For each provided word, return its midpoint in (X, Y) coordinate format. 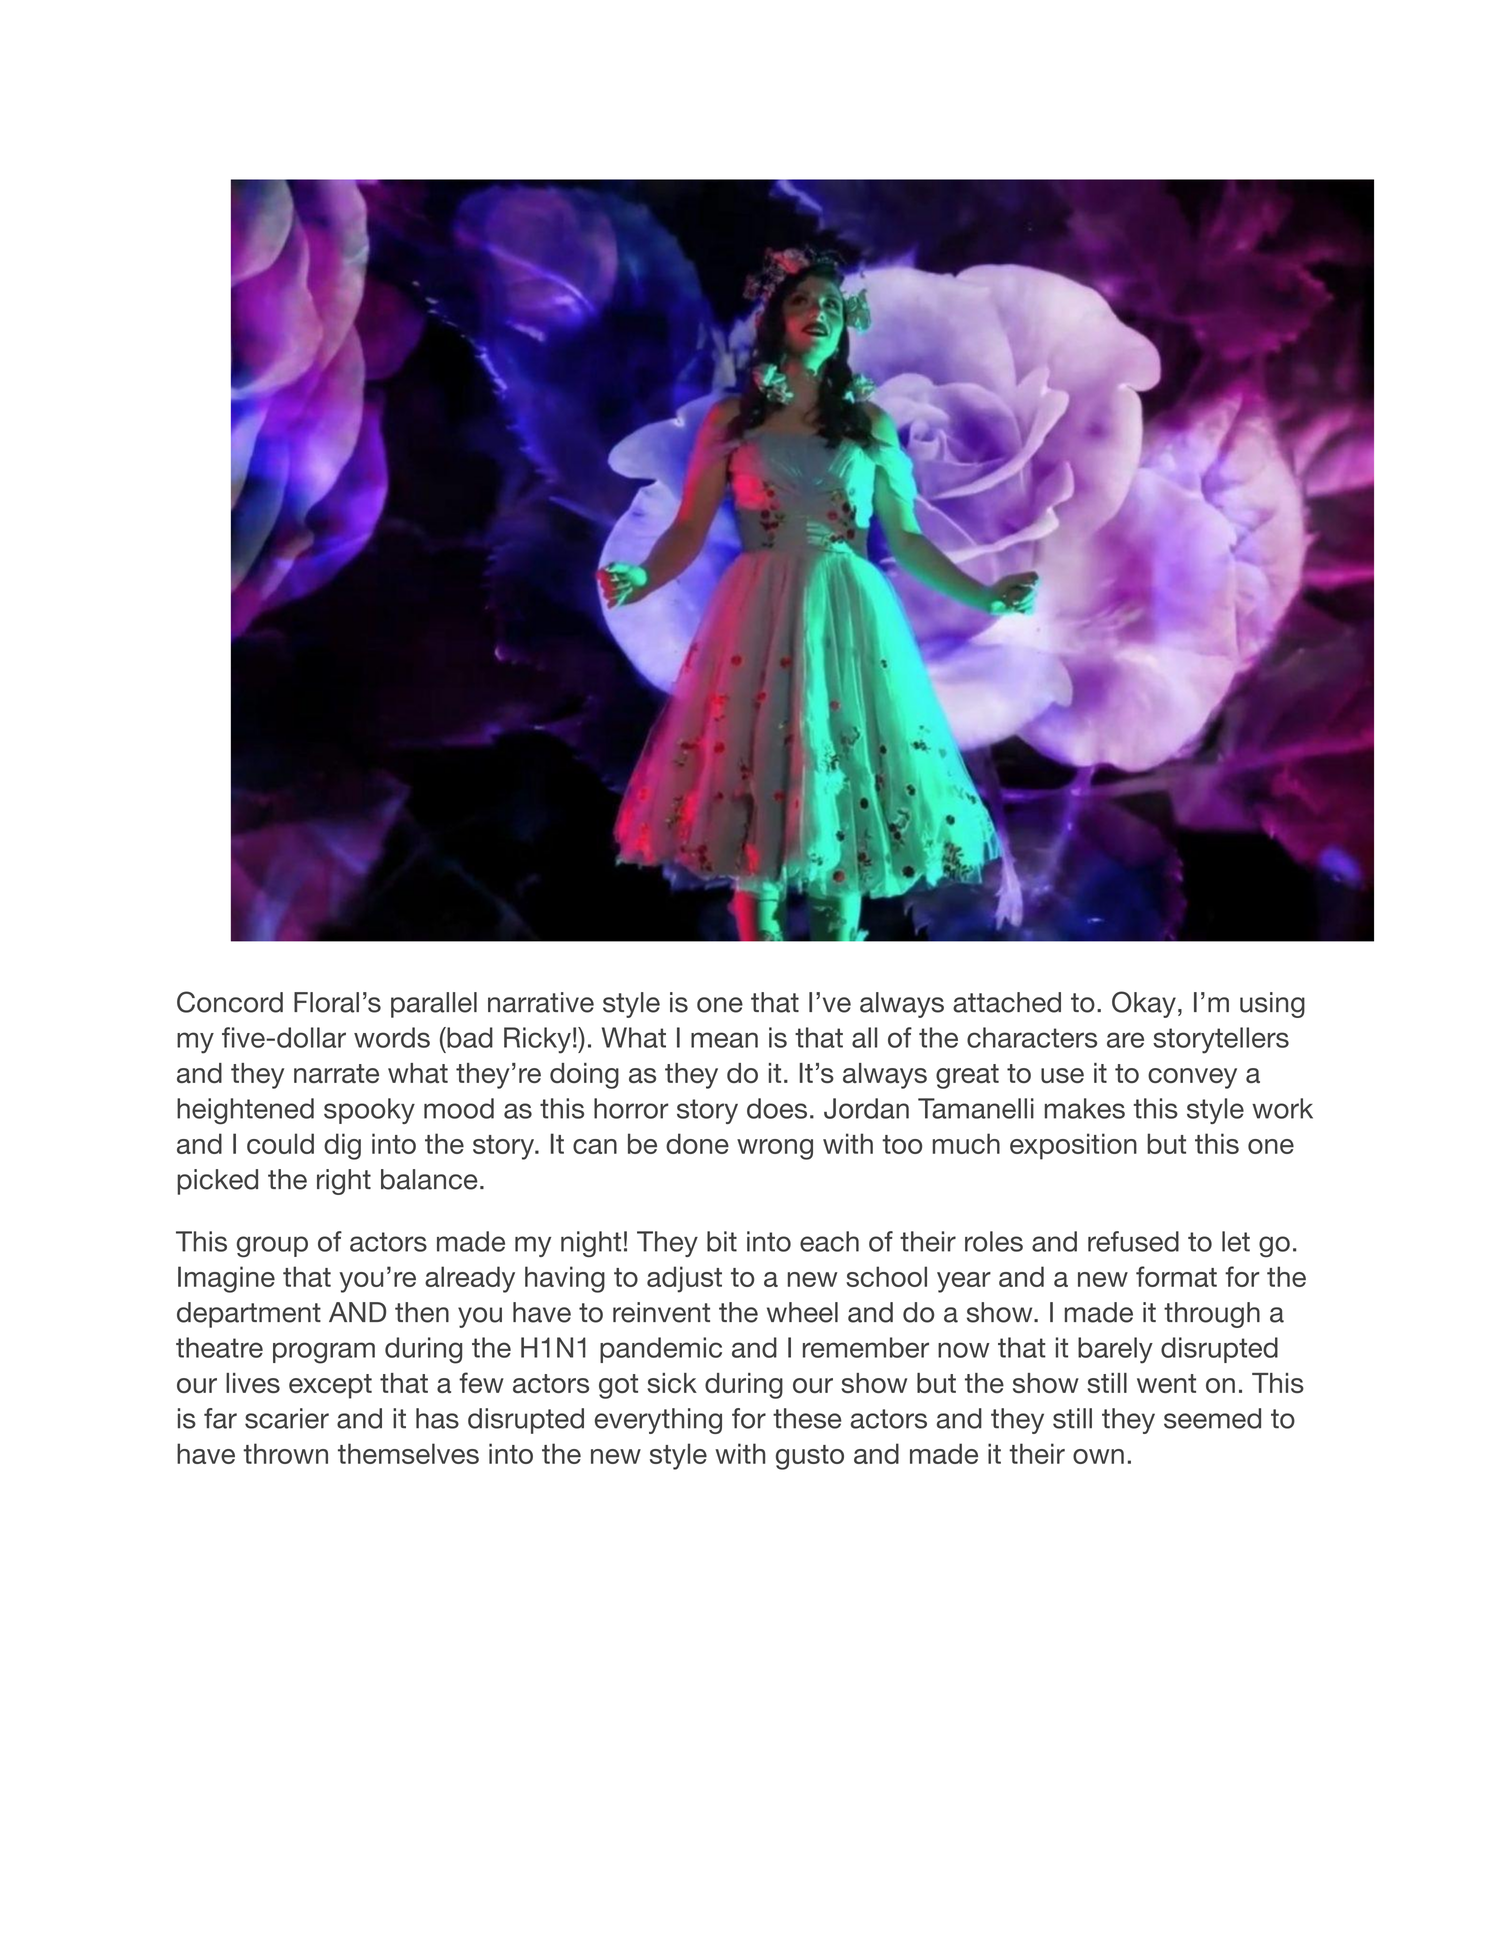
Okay (1144, 1004)
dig (342, 1146)
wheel (802, 1312)
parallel (434, 1005)
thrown (285, 1453)
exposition (1073, 1146)
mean (724, 1040)
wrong (775, 1149)
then (422, 1312)
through (1212, 1315)
